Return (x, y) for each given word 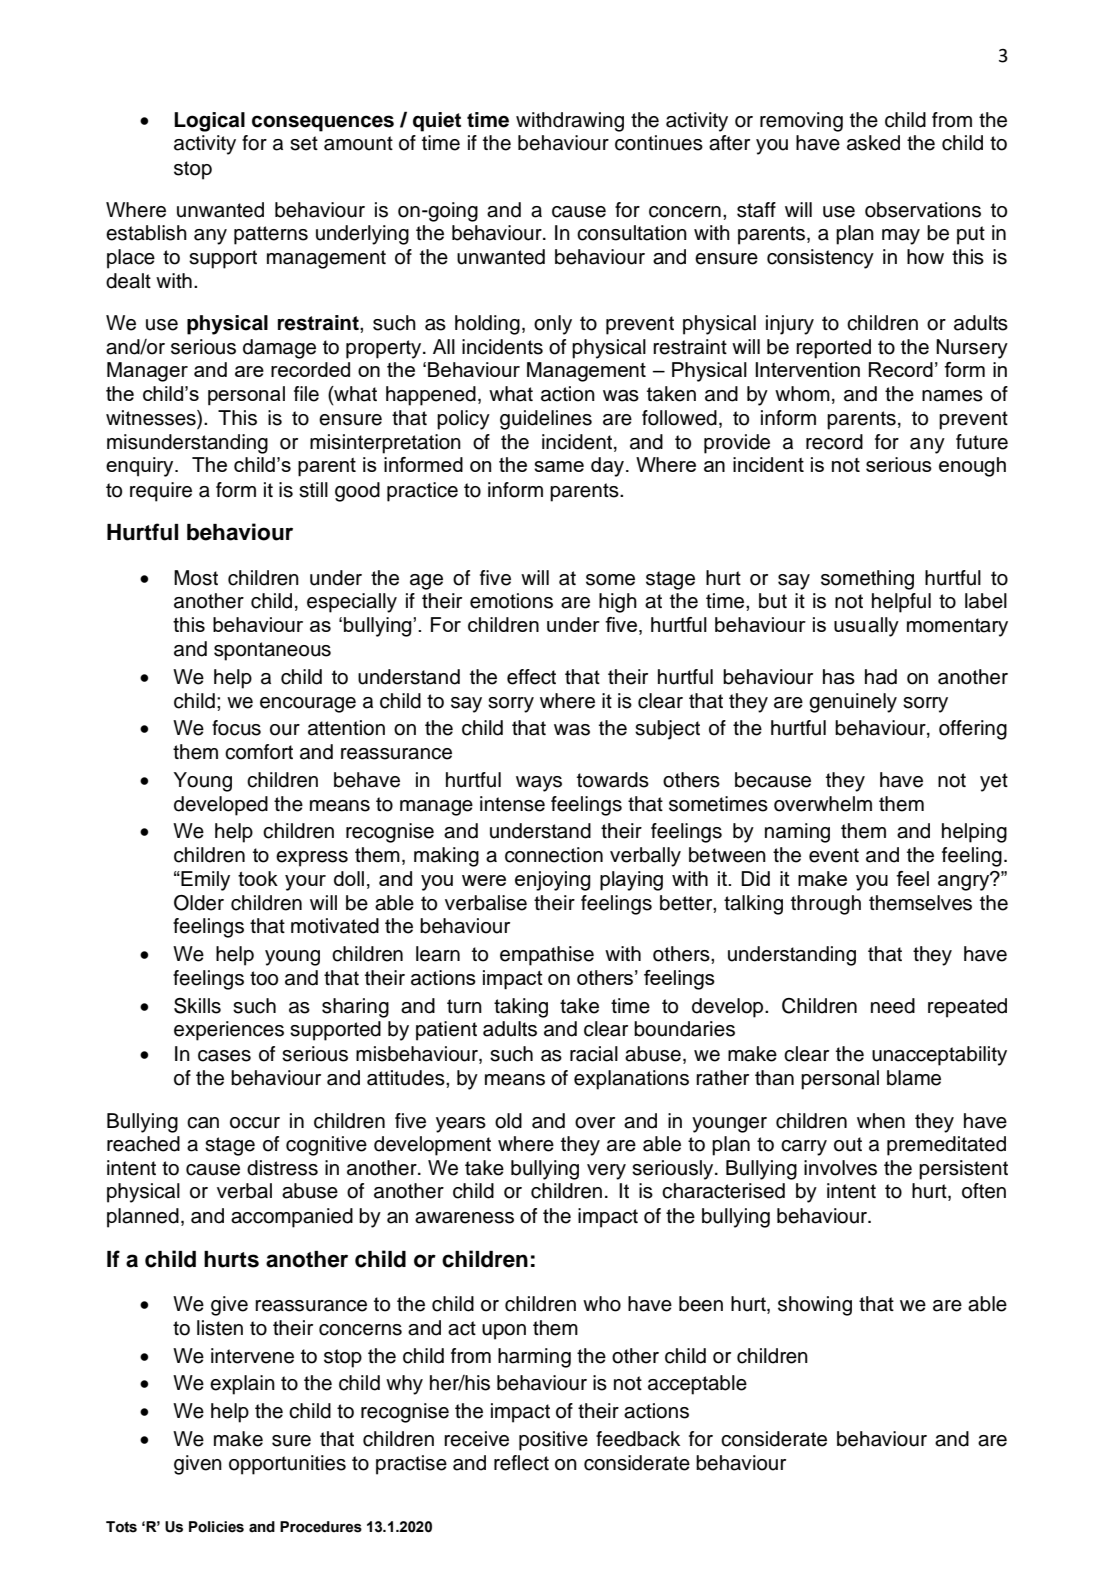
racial (594, 1054)
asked (873, 143)
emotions (511, 601)
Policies (216, 1527)
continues (659, 143)
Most (196, 578)
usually (866, 627)
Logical (209, 122)
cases (224, 1056)
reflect (521, 1463)
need (893, 1006)
